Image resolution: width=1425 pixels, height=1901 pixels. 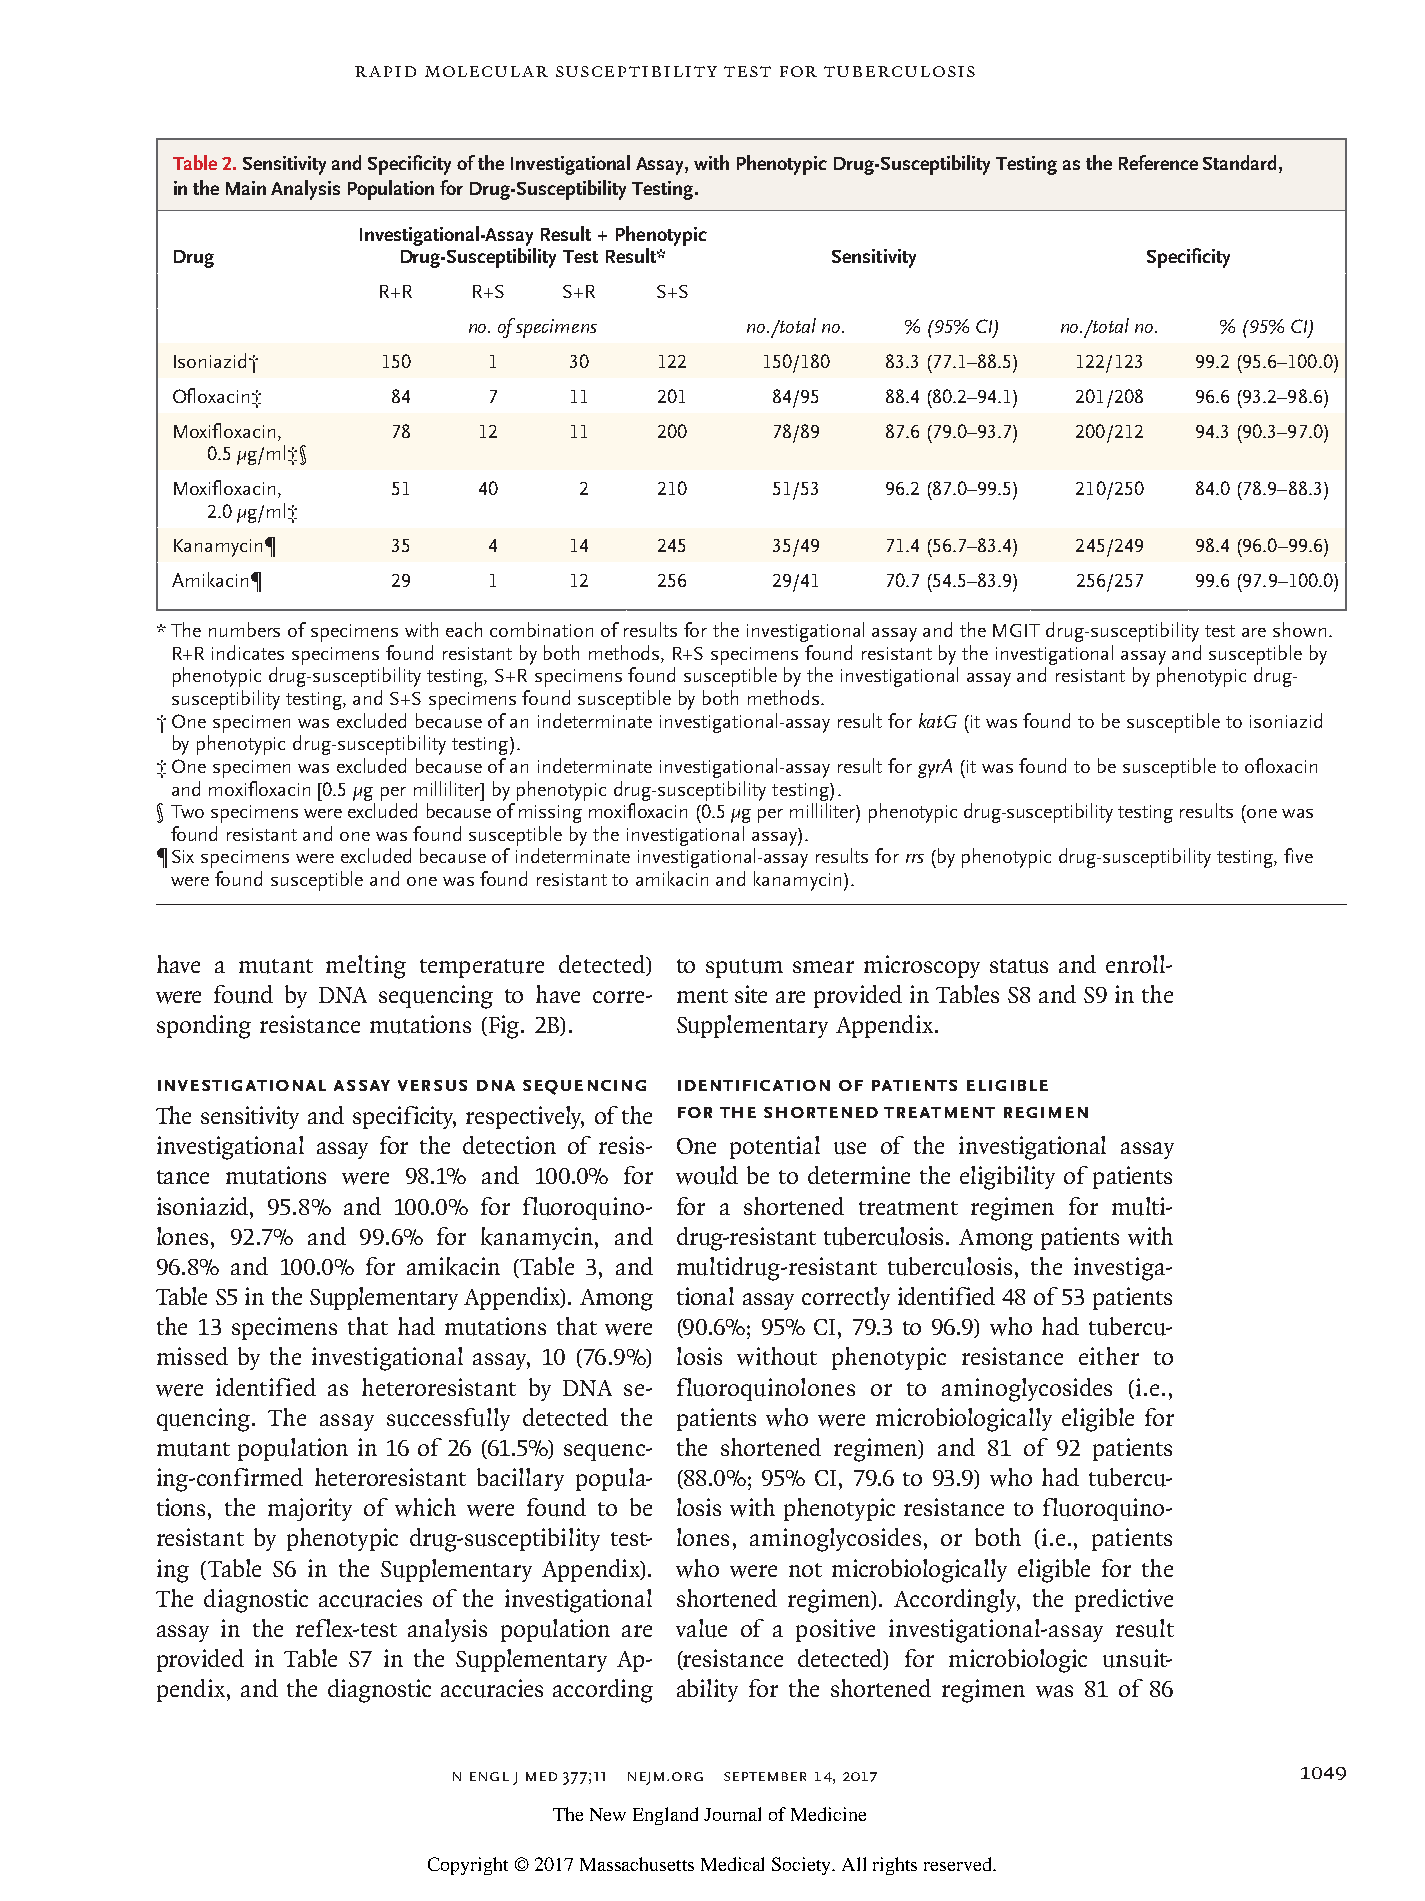 I want to click on melting, so click(x=366, y=967).
